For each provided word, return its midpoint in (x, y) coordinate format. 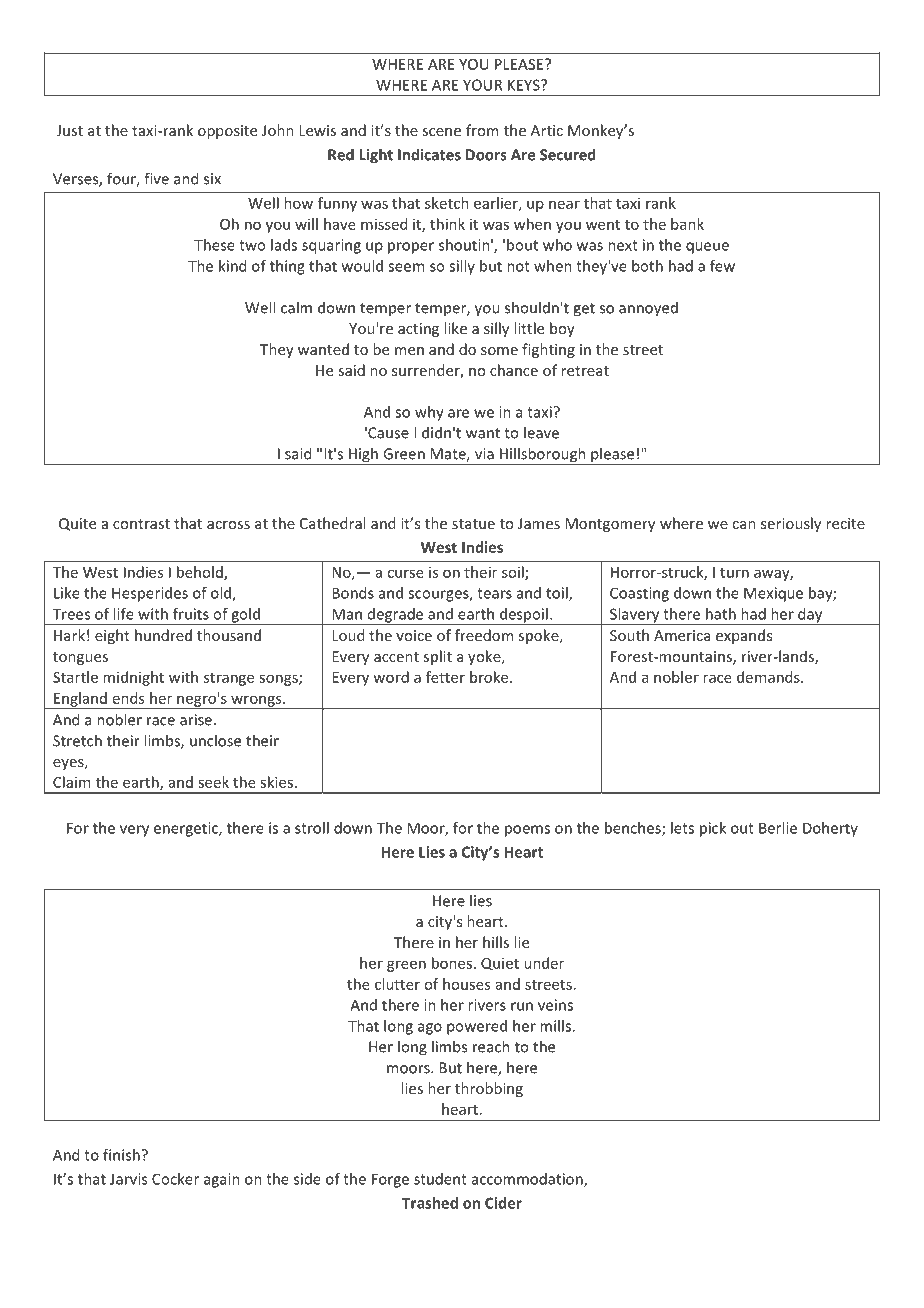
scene (441, 132)
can (744, 525)
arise (196, 720)
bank (687, 224)
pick (713, 829)
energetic (187, 829)
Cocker (175, 1179)
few (722, 266)
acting (418, 330)
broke (490, 677)
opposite (227, 132)
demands (769, 677)
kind (232, 266)
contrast (141, 524)
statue (473, 524)
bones (453, 963)
